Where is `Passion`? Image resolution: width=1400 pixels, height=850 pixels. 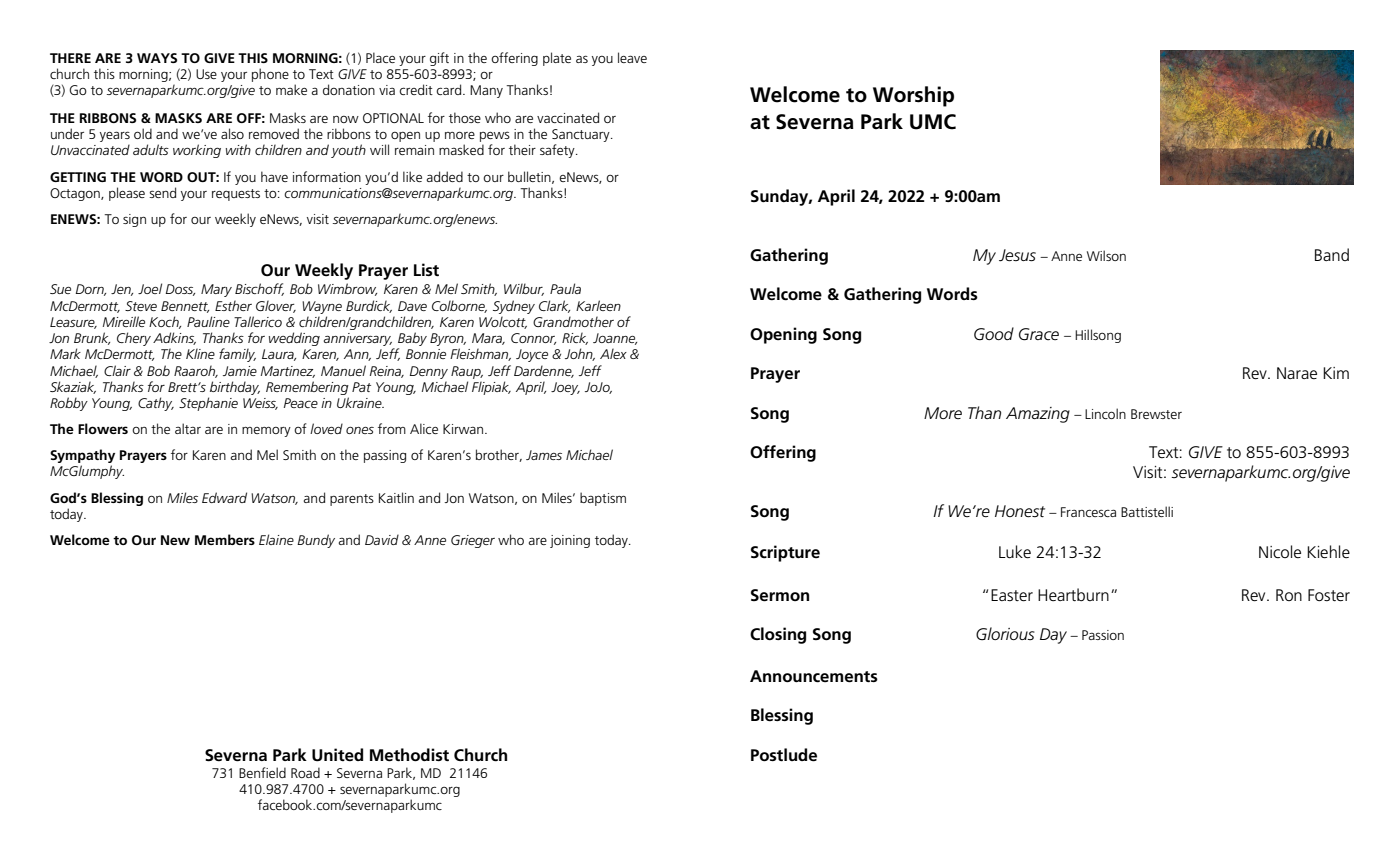
Passion is located at coordinates (1103, 635).
